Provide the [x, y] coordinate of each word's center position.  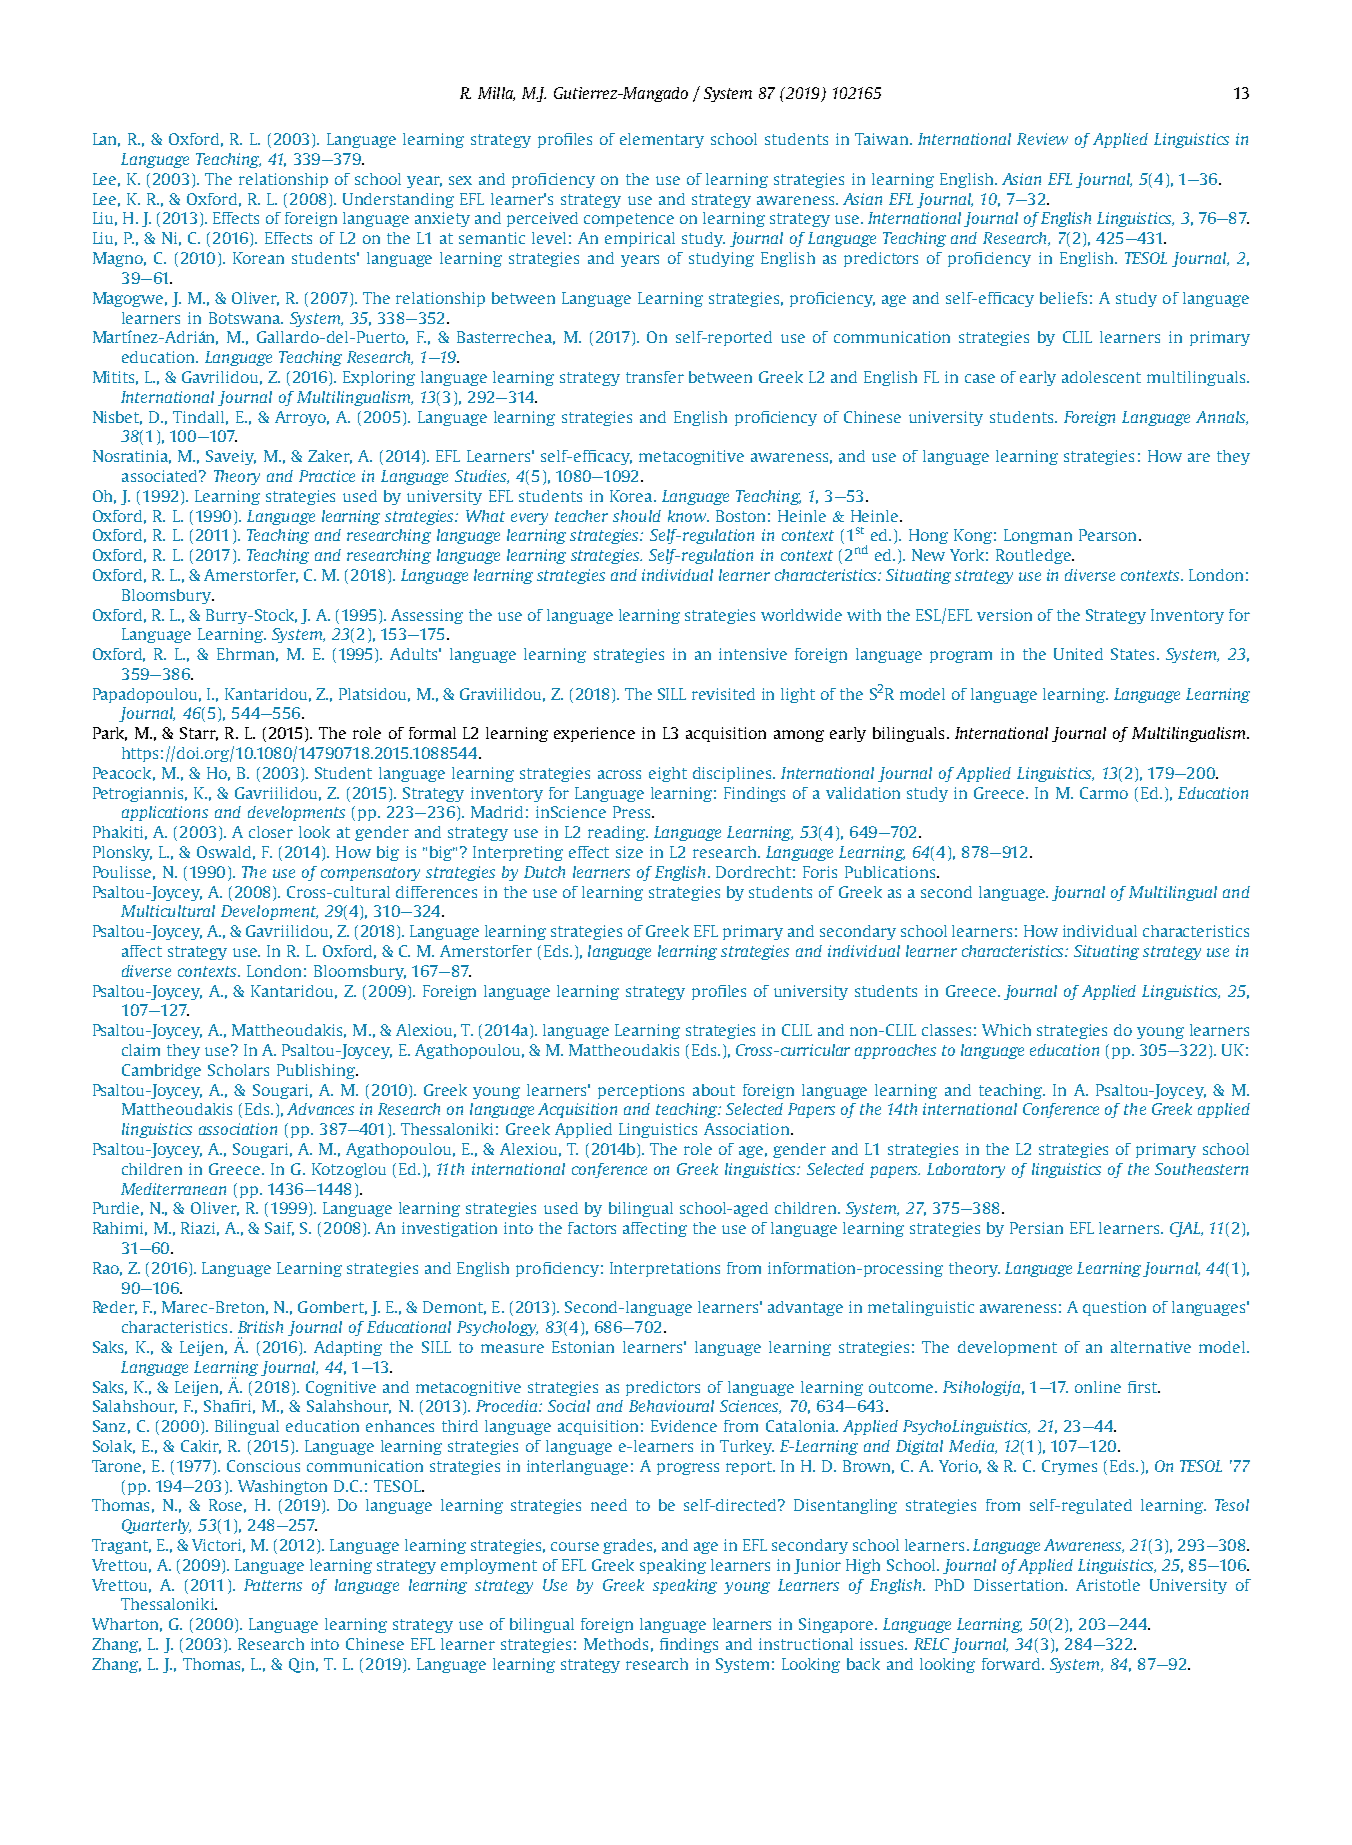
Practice [327, 476]
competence [629, 220]
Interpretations [665, 1269]
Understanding [398, 200]
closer [271, 832]
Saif [279, 1229]
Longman [1038, 536]
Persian [1036, 1228]
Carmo [1104, 793]
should [637, 516]
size [629, 852]
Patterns [273, 1585]
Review [1042, 139]
